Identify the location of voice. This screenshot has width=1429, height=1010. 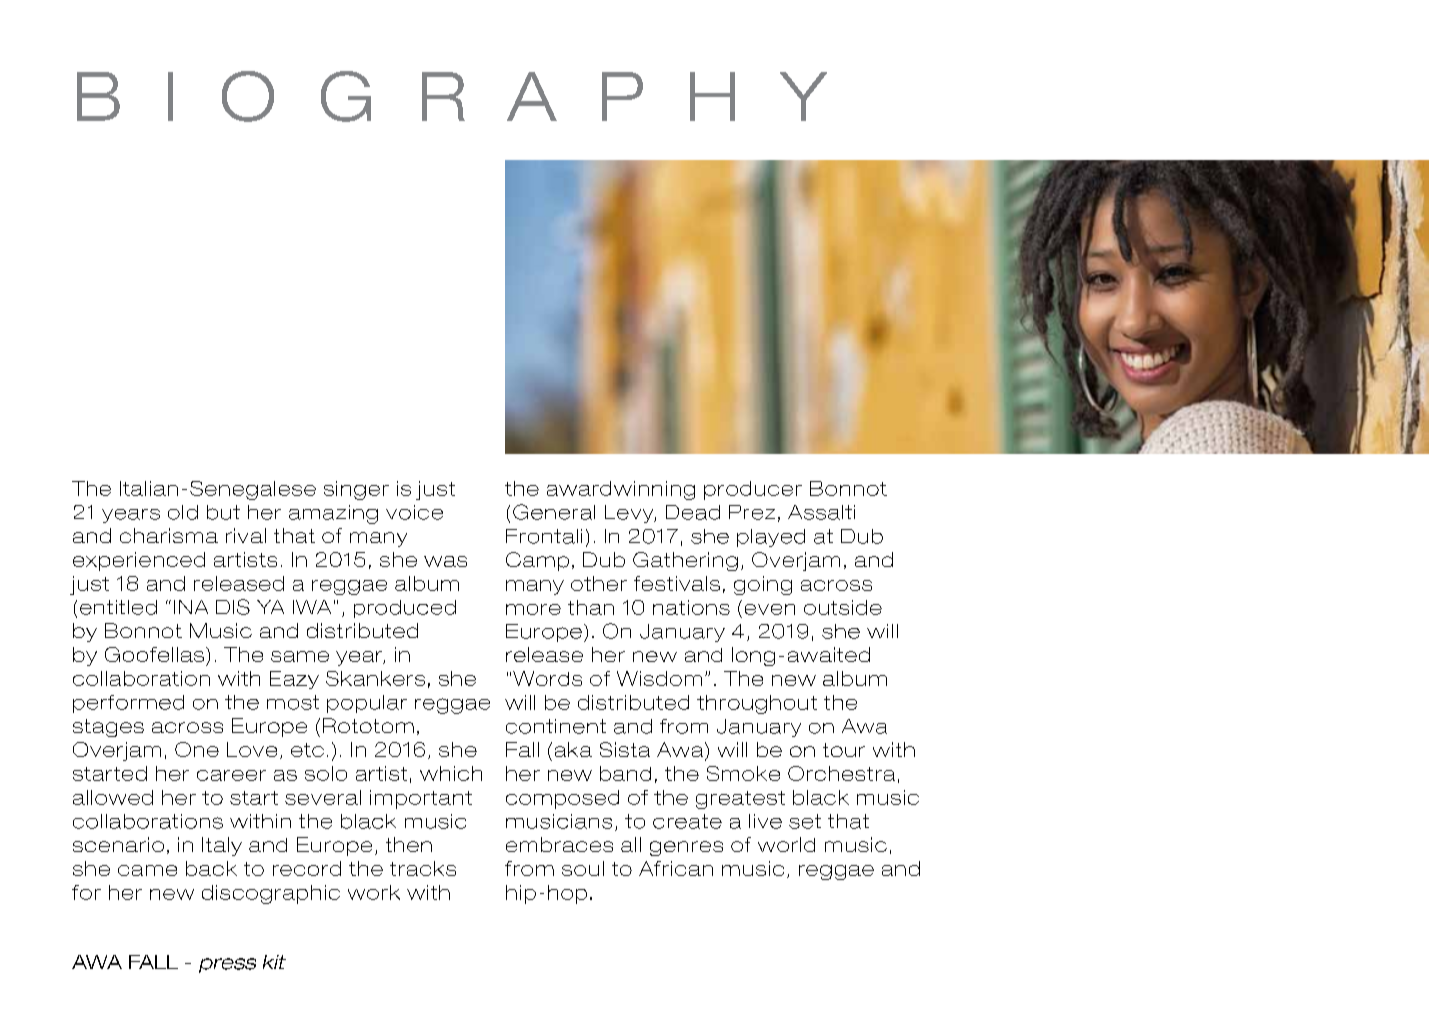
(414, 512).
